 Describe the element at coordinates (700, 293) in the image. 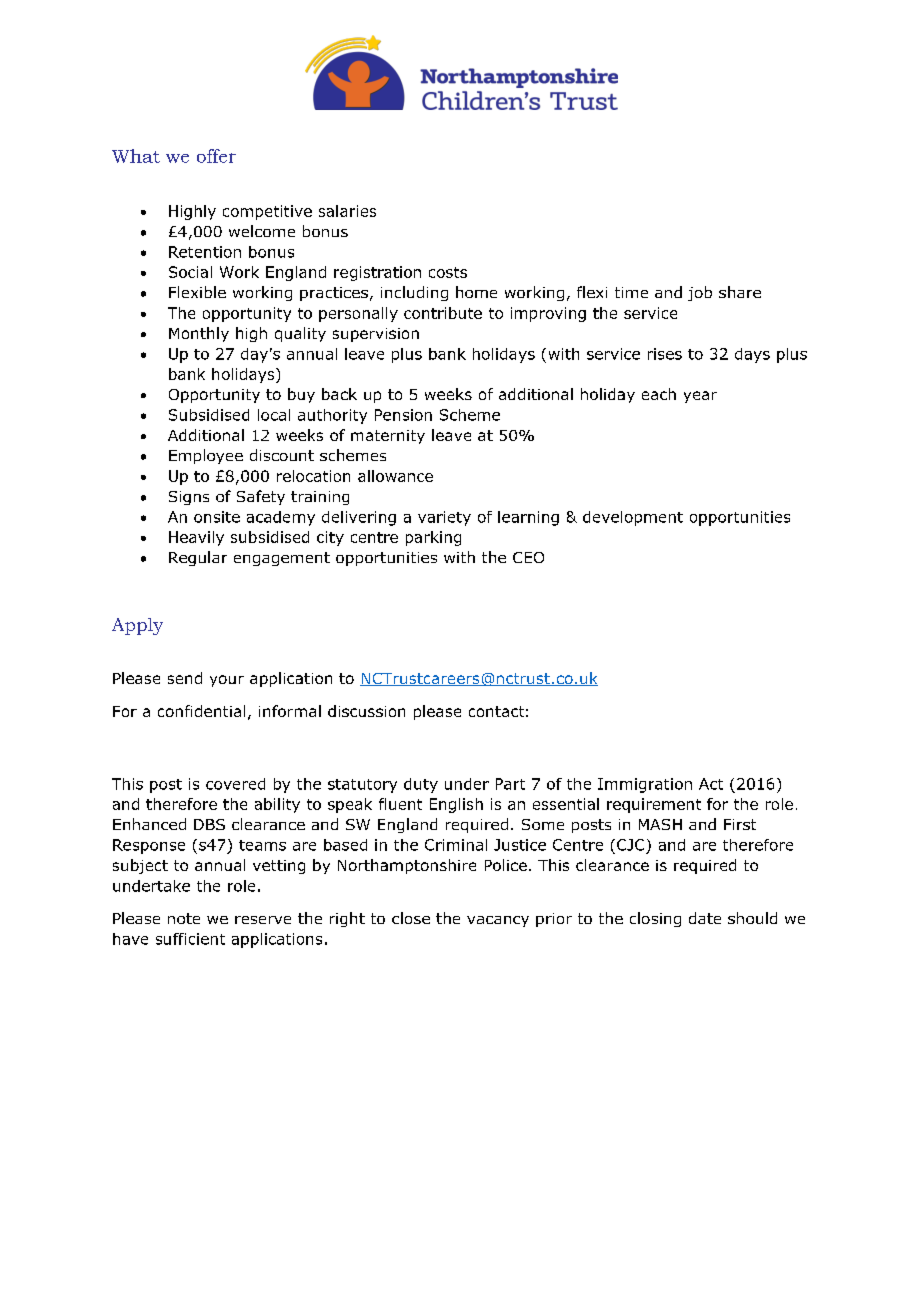

I see `job` at that location.
